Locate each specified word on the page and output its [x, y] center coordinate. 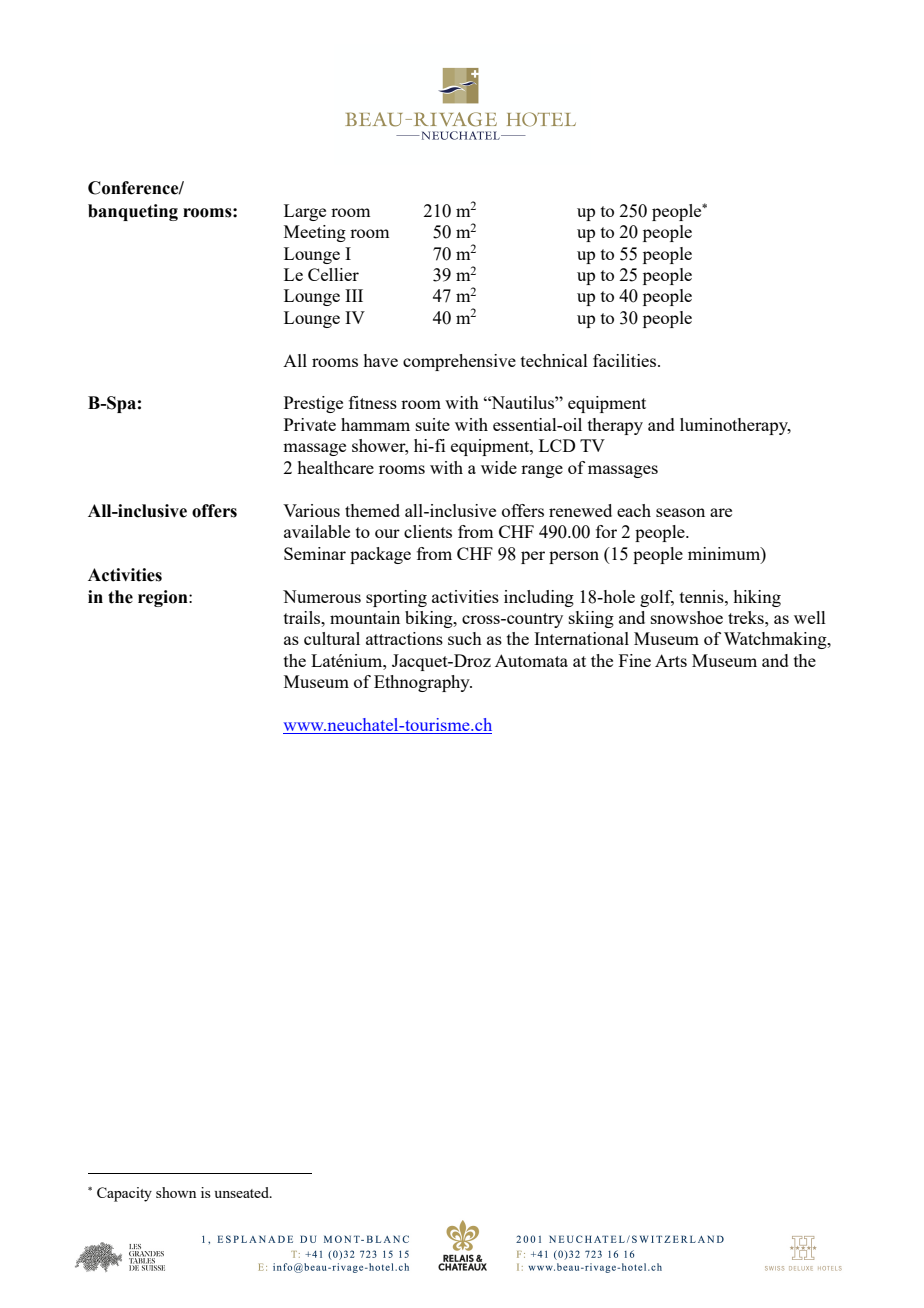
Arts [671, 660]
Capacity [124, 1194]
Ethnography [423, 683]
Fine [635, 660]
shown [176, 1192]
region [164, 598]
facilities [626, 360]
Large [305, 212]
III [354, 295]
